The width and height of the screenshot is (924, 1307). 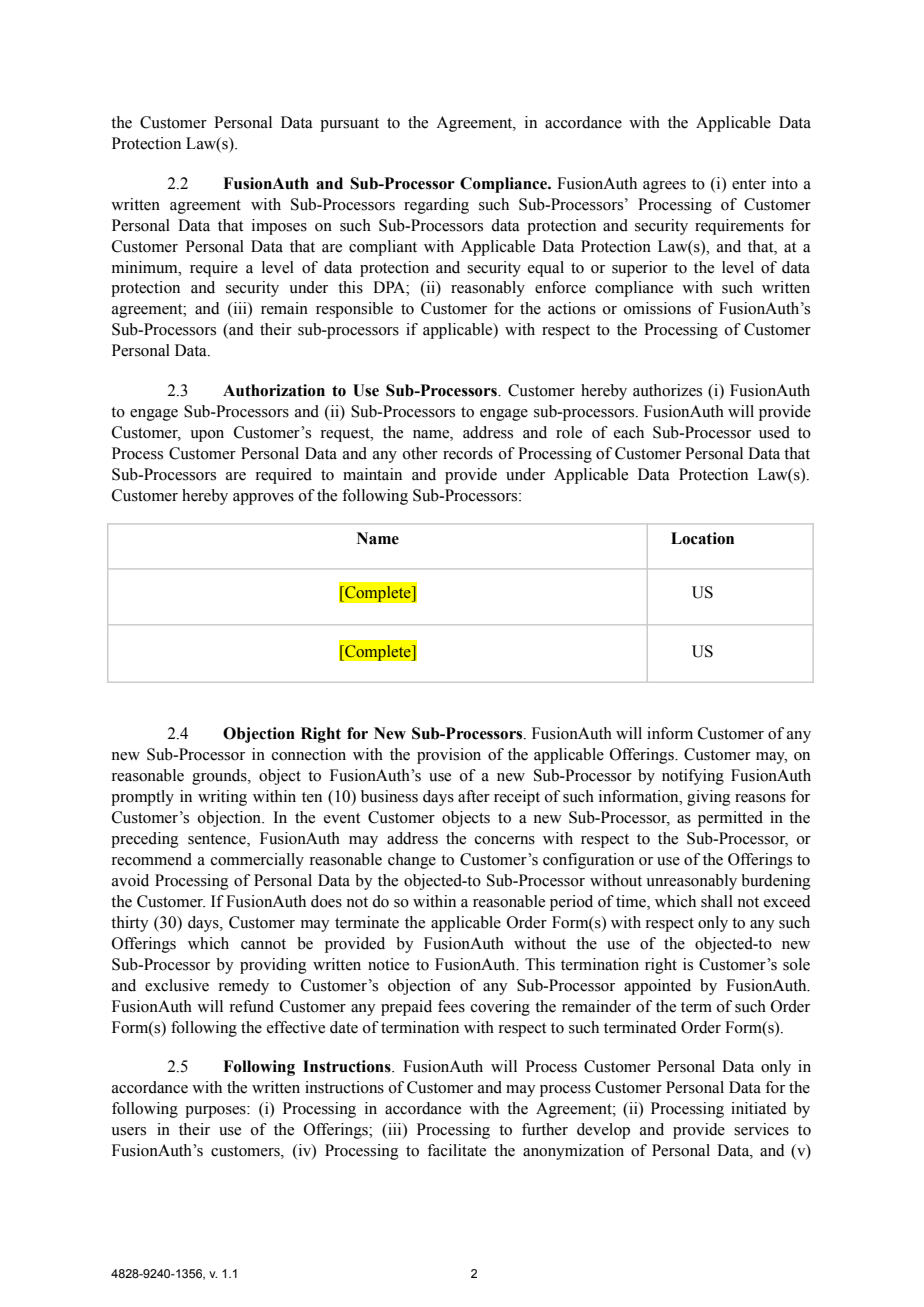 I want to click on upon, so click(x=207, y=436).
